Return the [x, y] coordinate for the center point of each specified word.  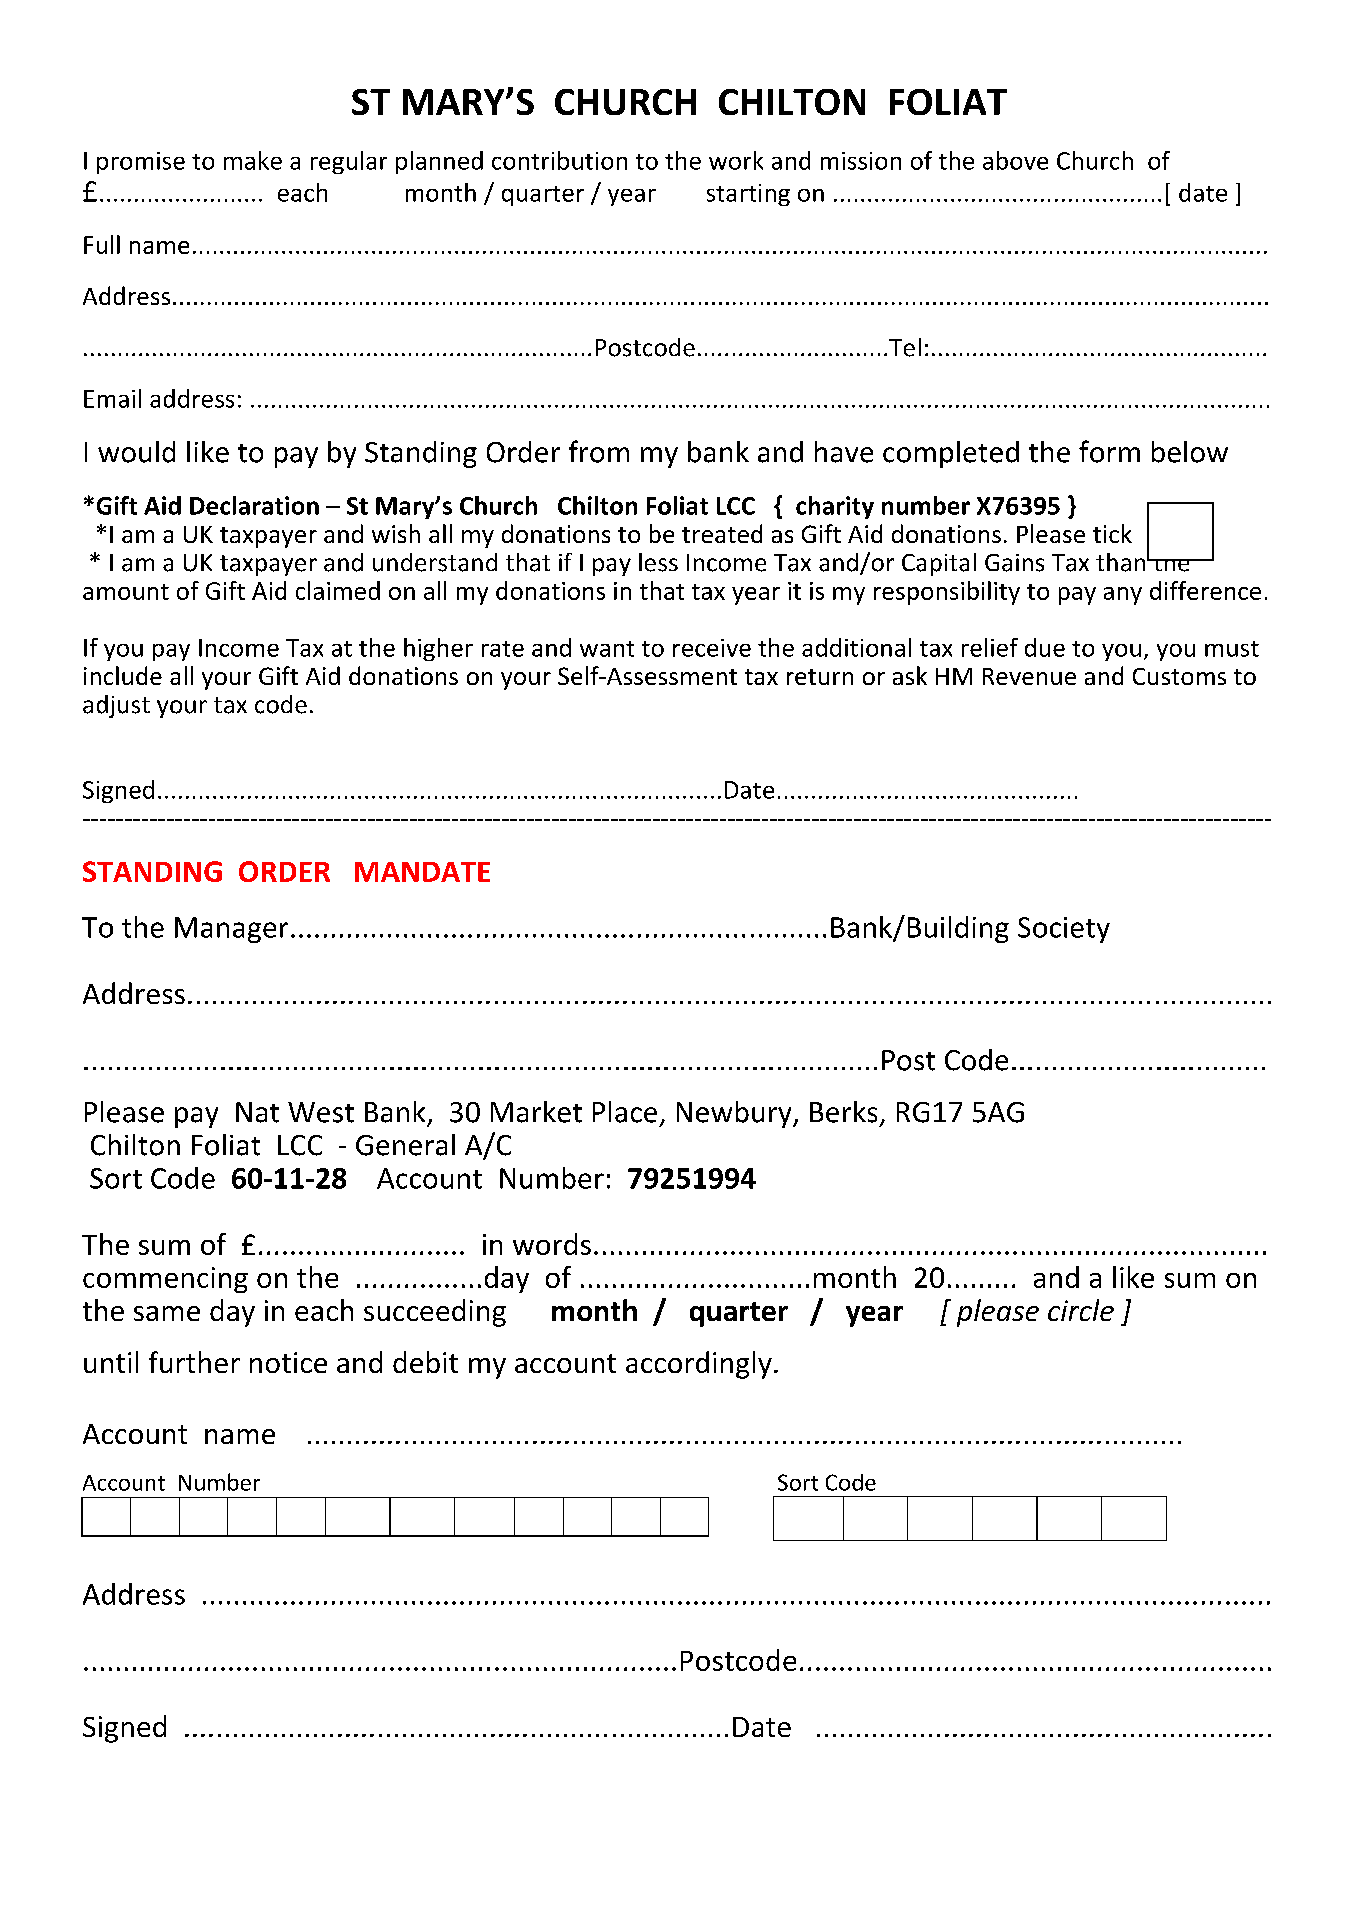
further [194, 1362]
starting [748, 195]
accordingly [699, 1365]
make [253, 160]
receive [712, 648]
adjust [116, 706]
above [1015, 160]
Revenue [1029, 676]
